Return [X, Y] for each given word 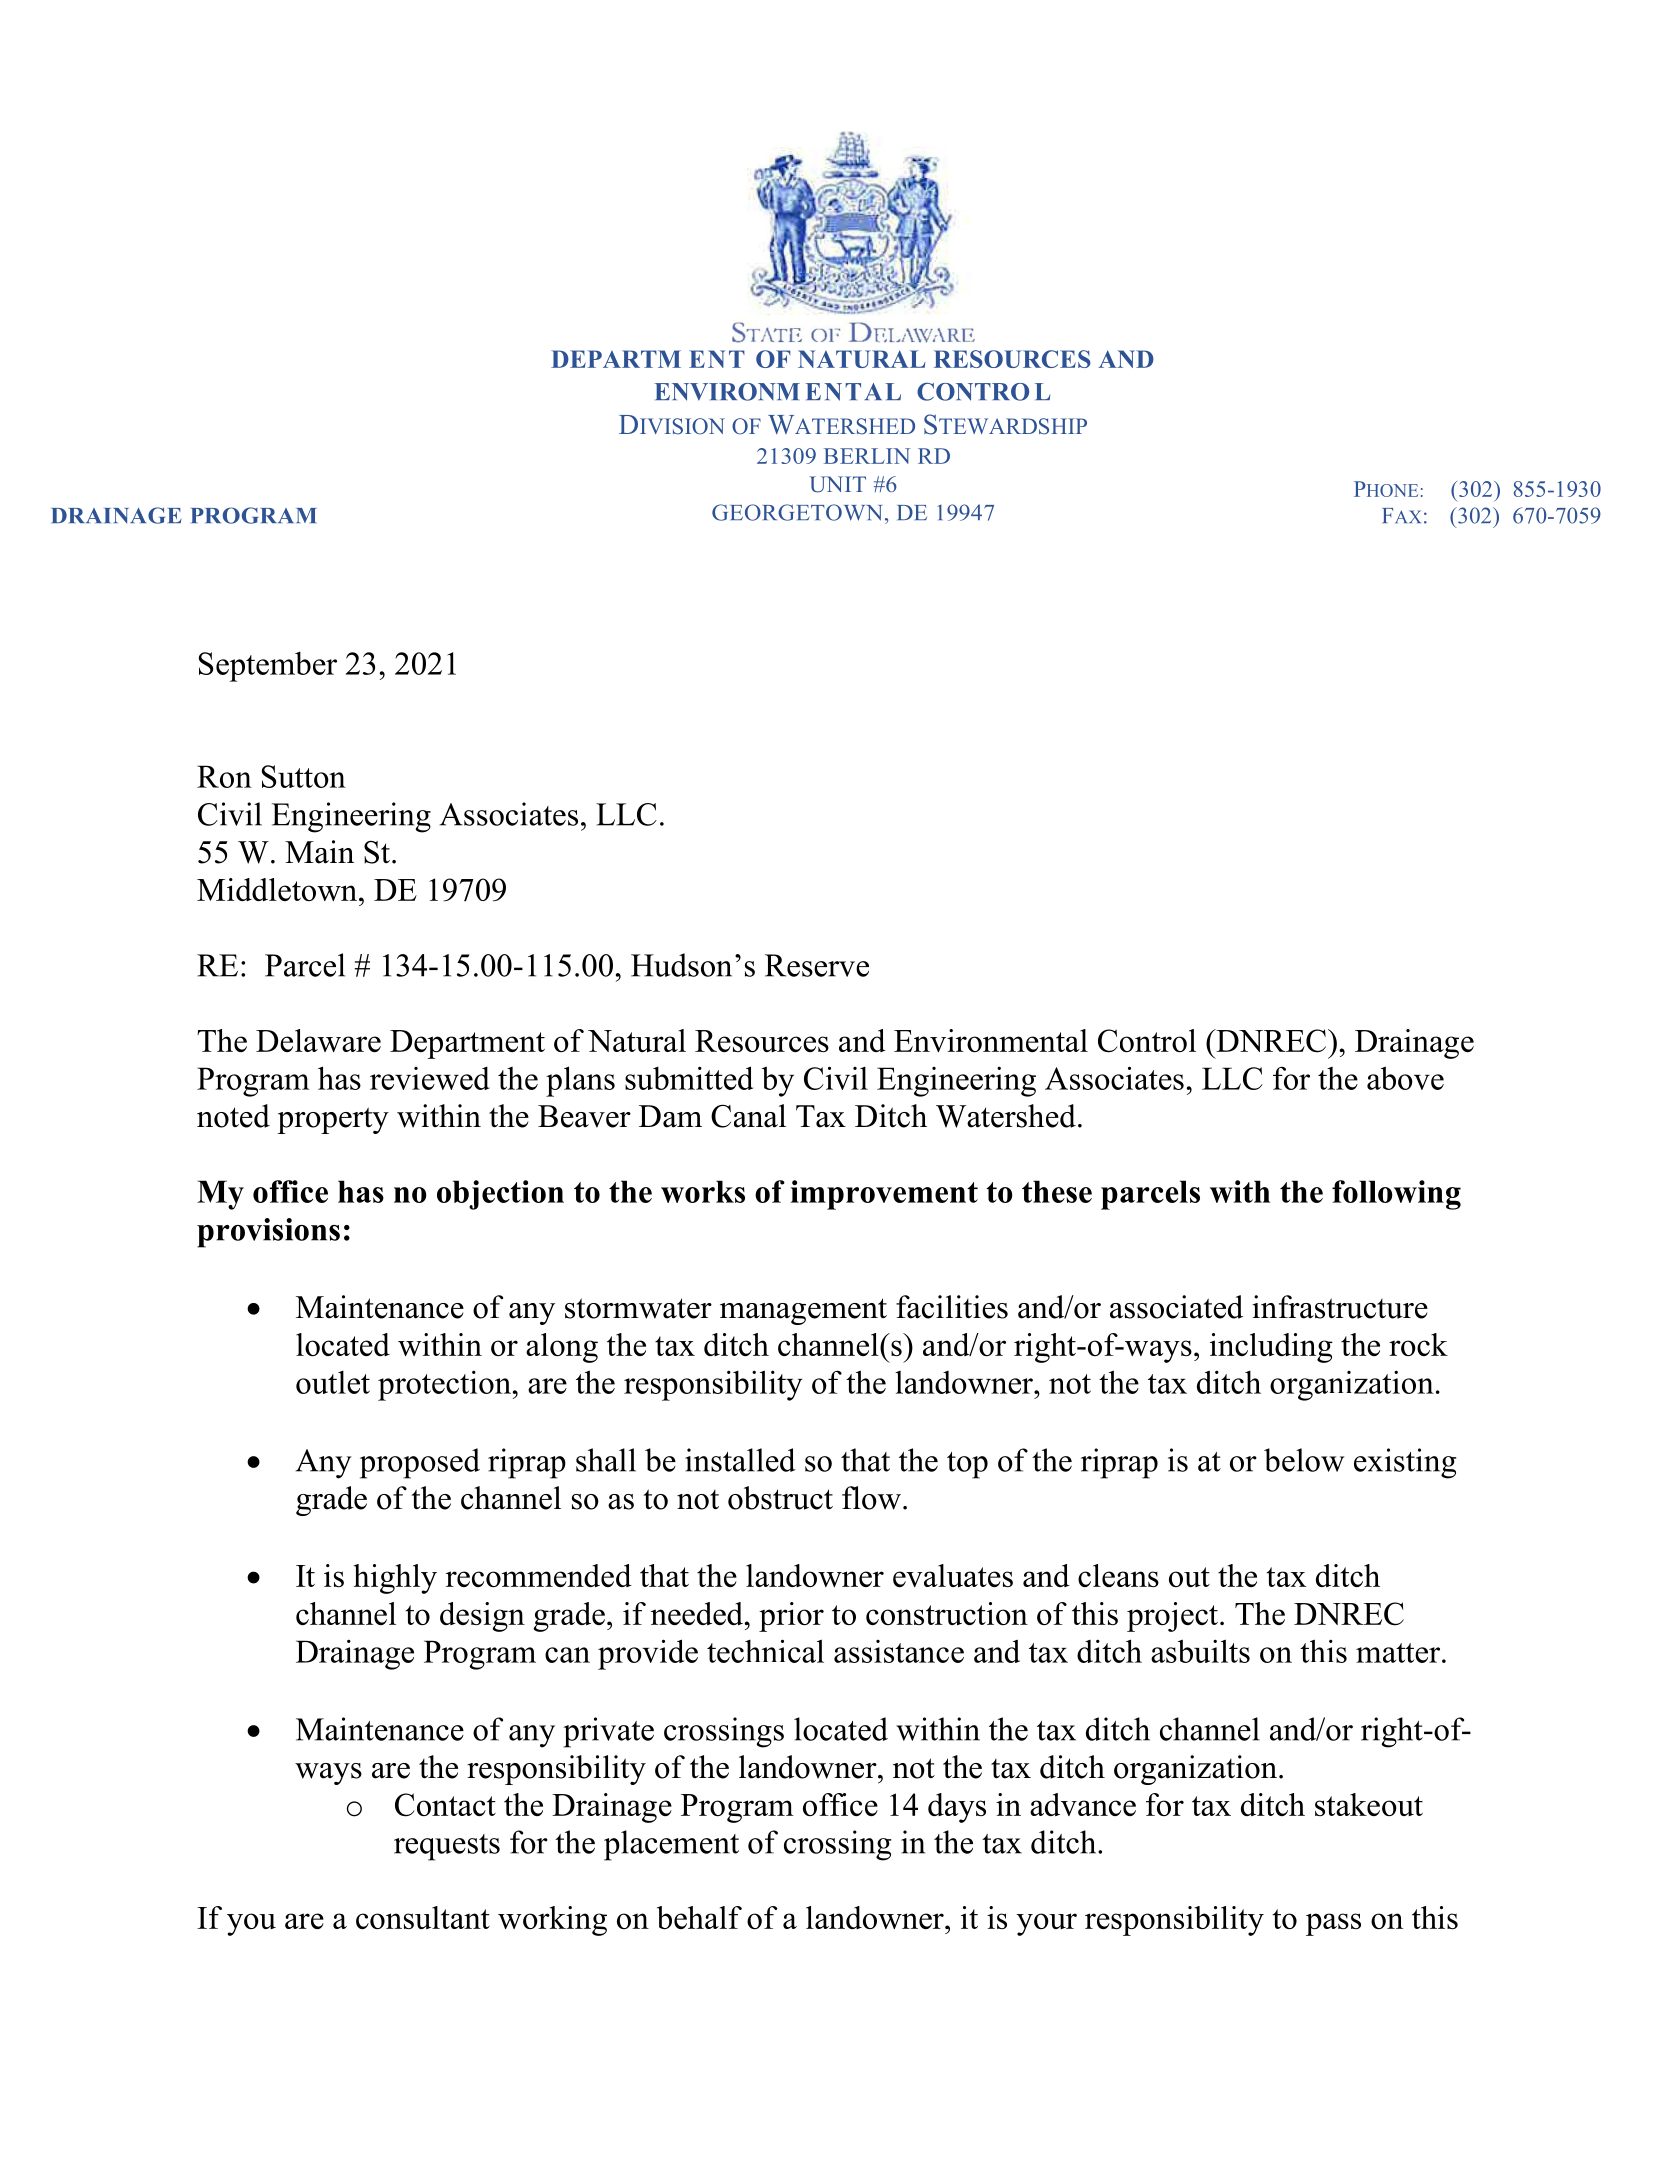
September [268, 666]
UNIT [837, 484]
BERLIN [867, 456]
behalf [699, 1917]
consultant [423, 1917]
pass [1333, 1924]
